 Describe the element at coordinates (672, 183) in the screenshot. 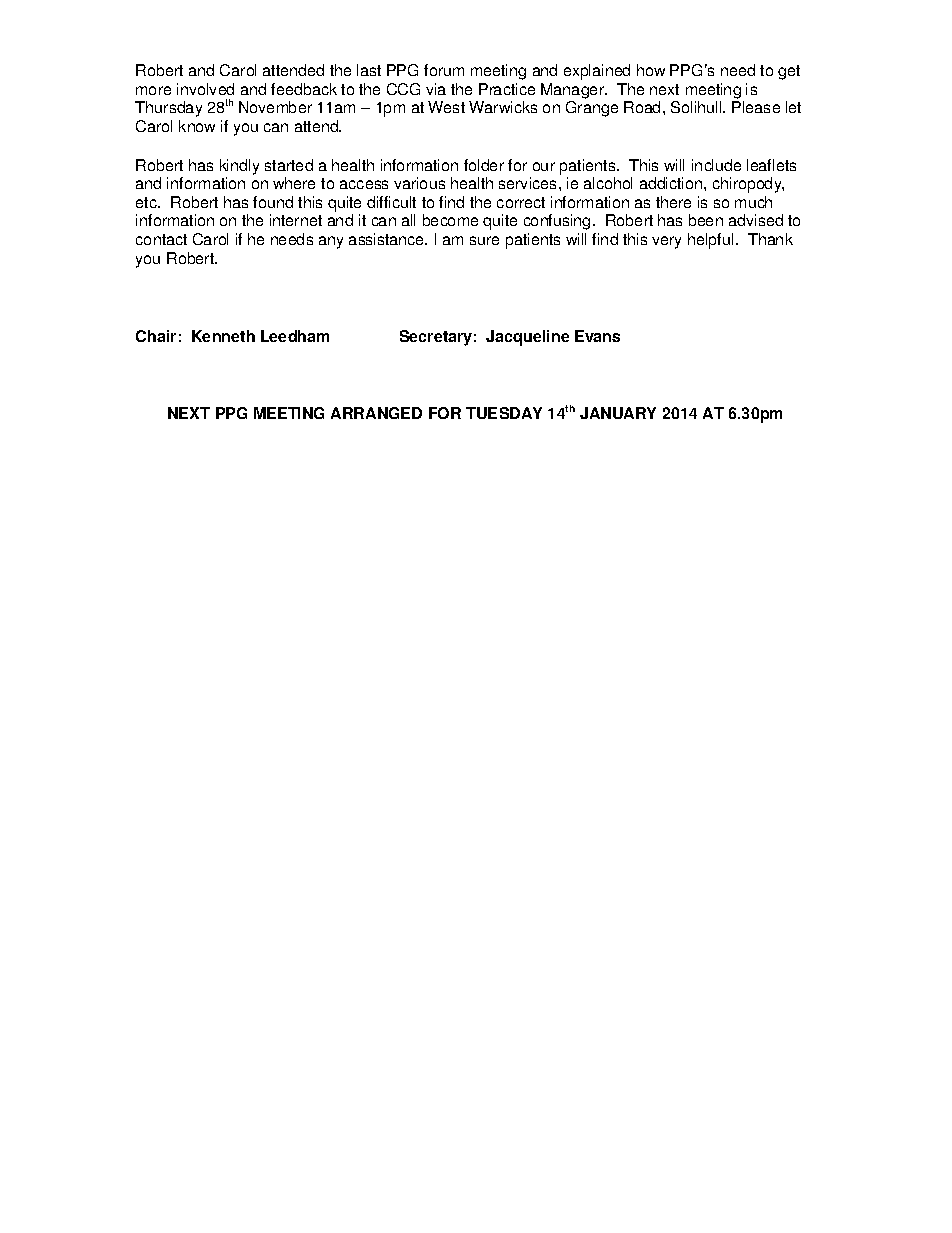

I see `addiction` at that location.
